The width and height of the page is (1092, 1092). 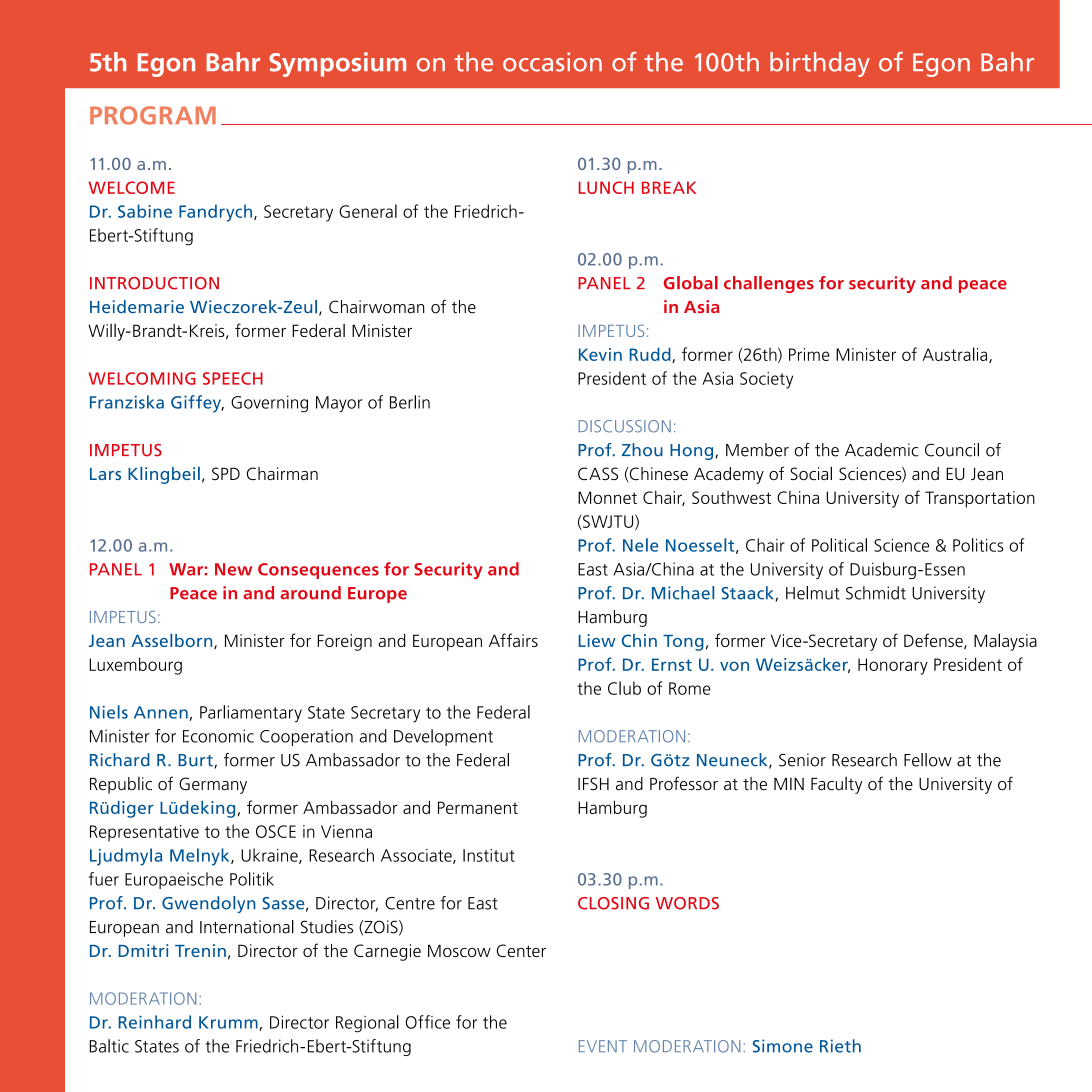 What do you see at coordinates (233, 569) in the page?
I see `New` at bounding box center [233, 569].
